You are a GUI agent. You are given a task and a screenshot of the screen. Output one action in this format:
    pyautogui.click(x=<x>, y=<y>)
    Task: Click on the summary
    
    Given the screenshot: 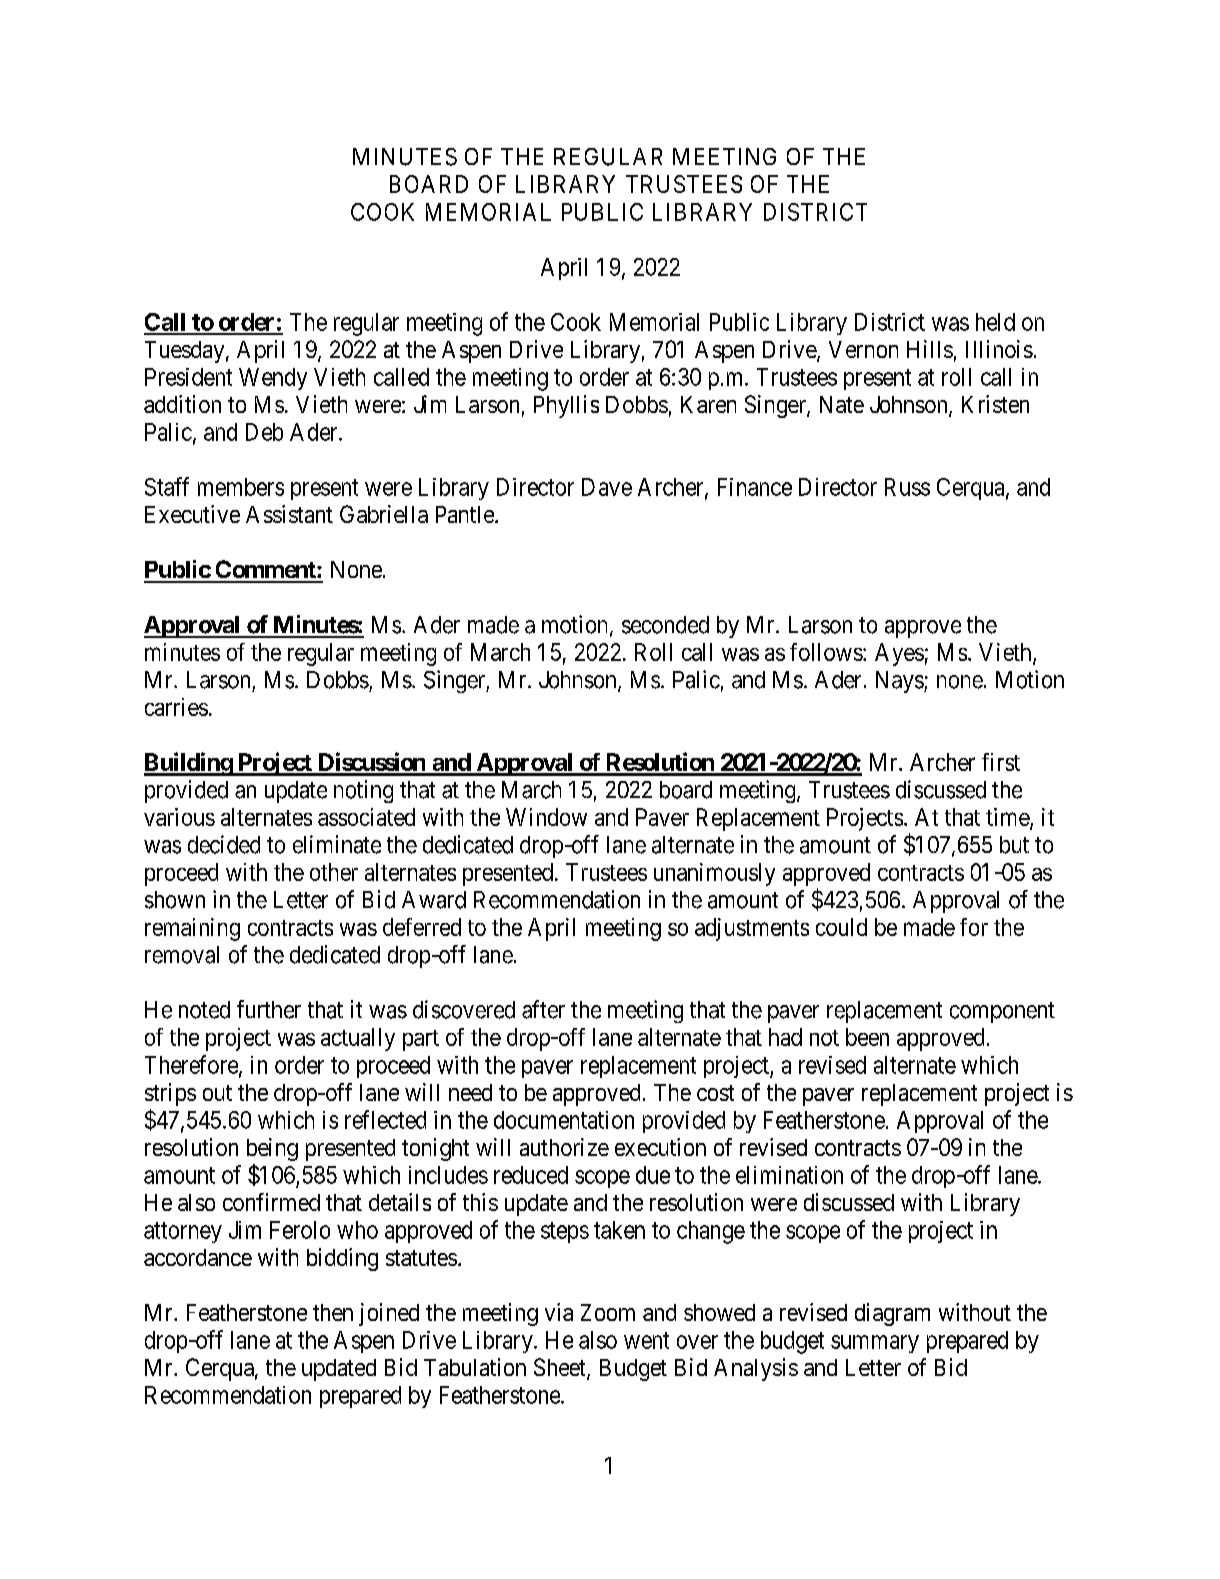 What is the action you would take?
    pyautogui.click(x=875, y=1344)
